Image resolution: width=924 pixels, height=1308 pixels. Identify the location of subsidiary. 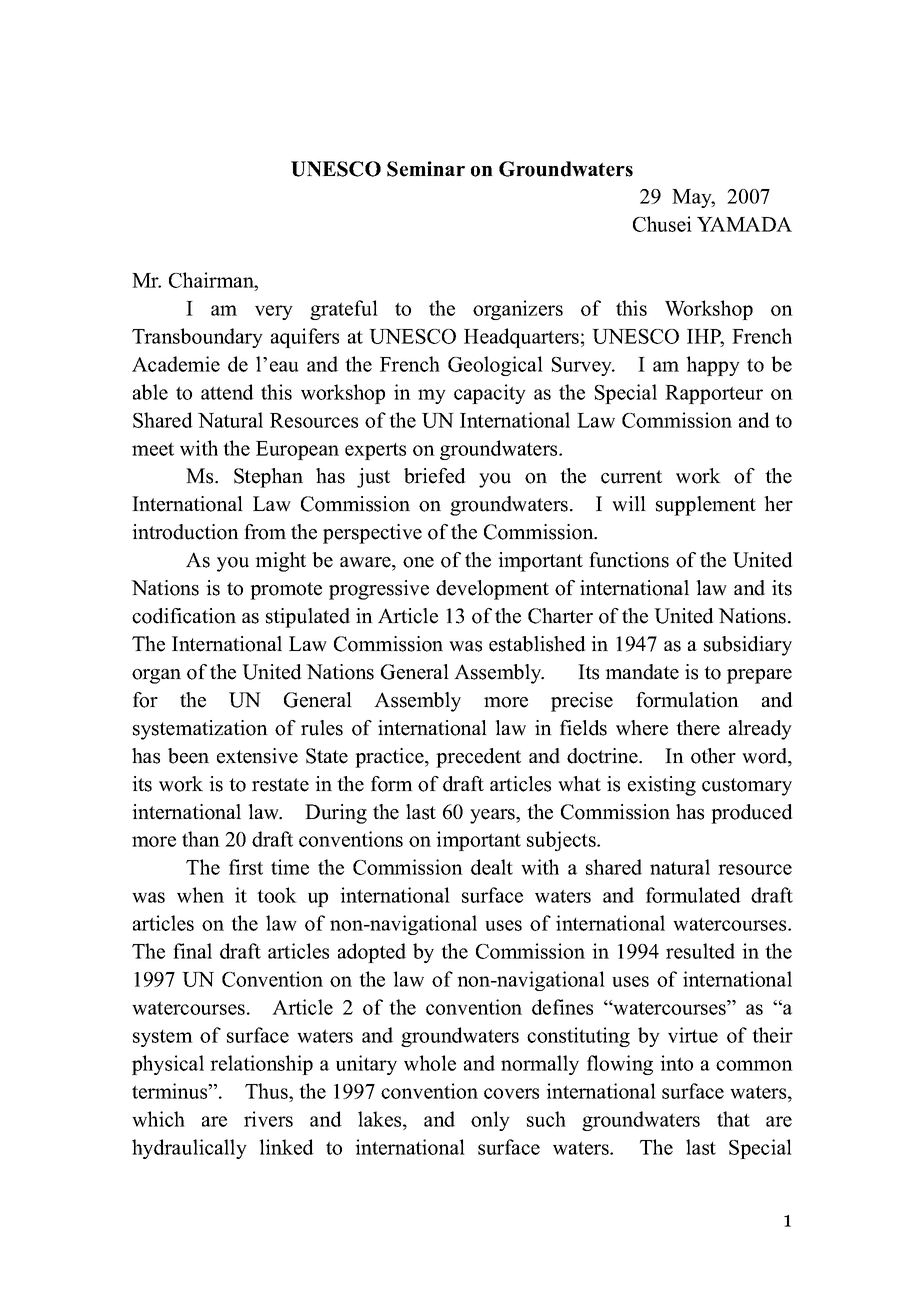
(748, 646).
